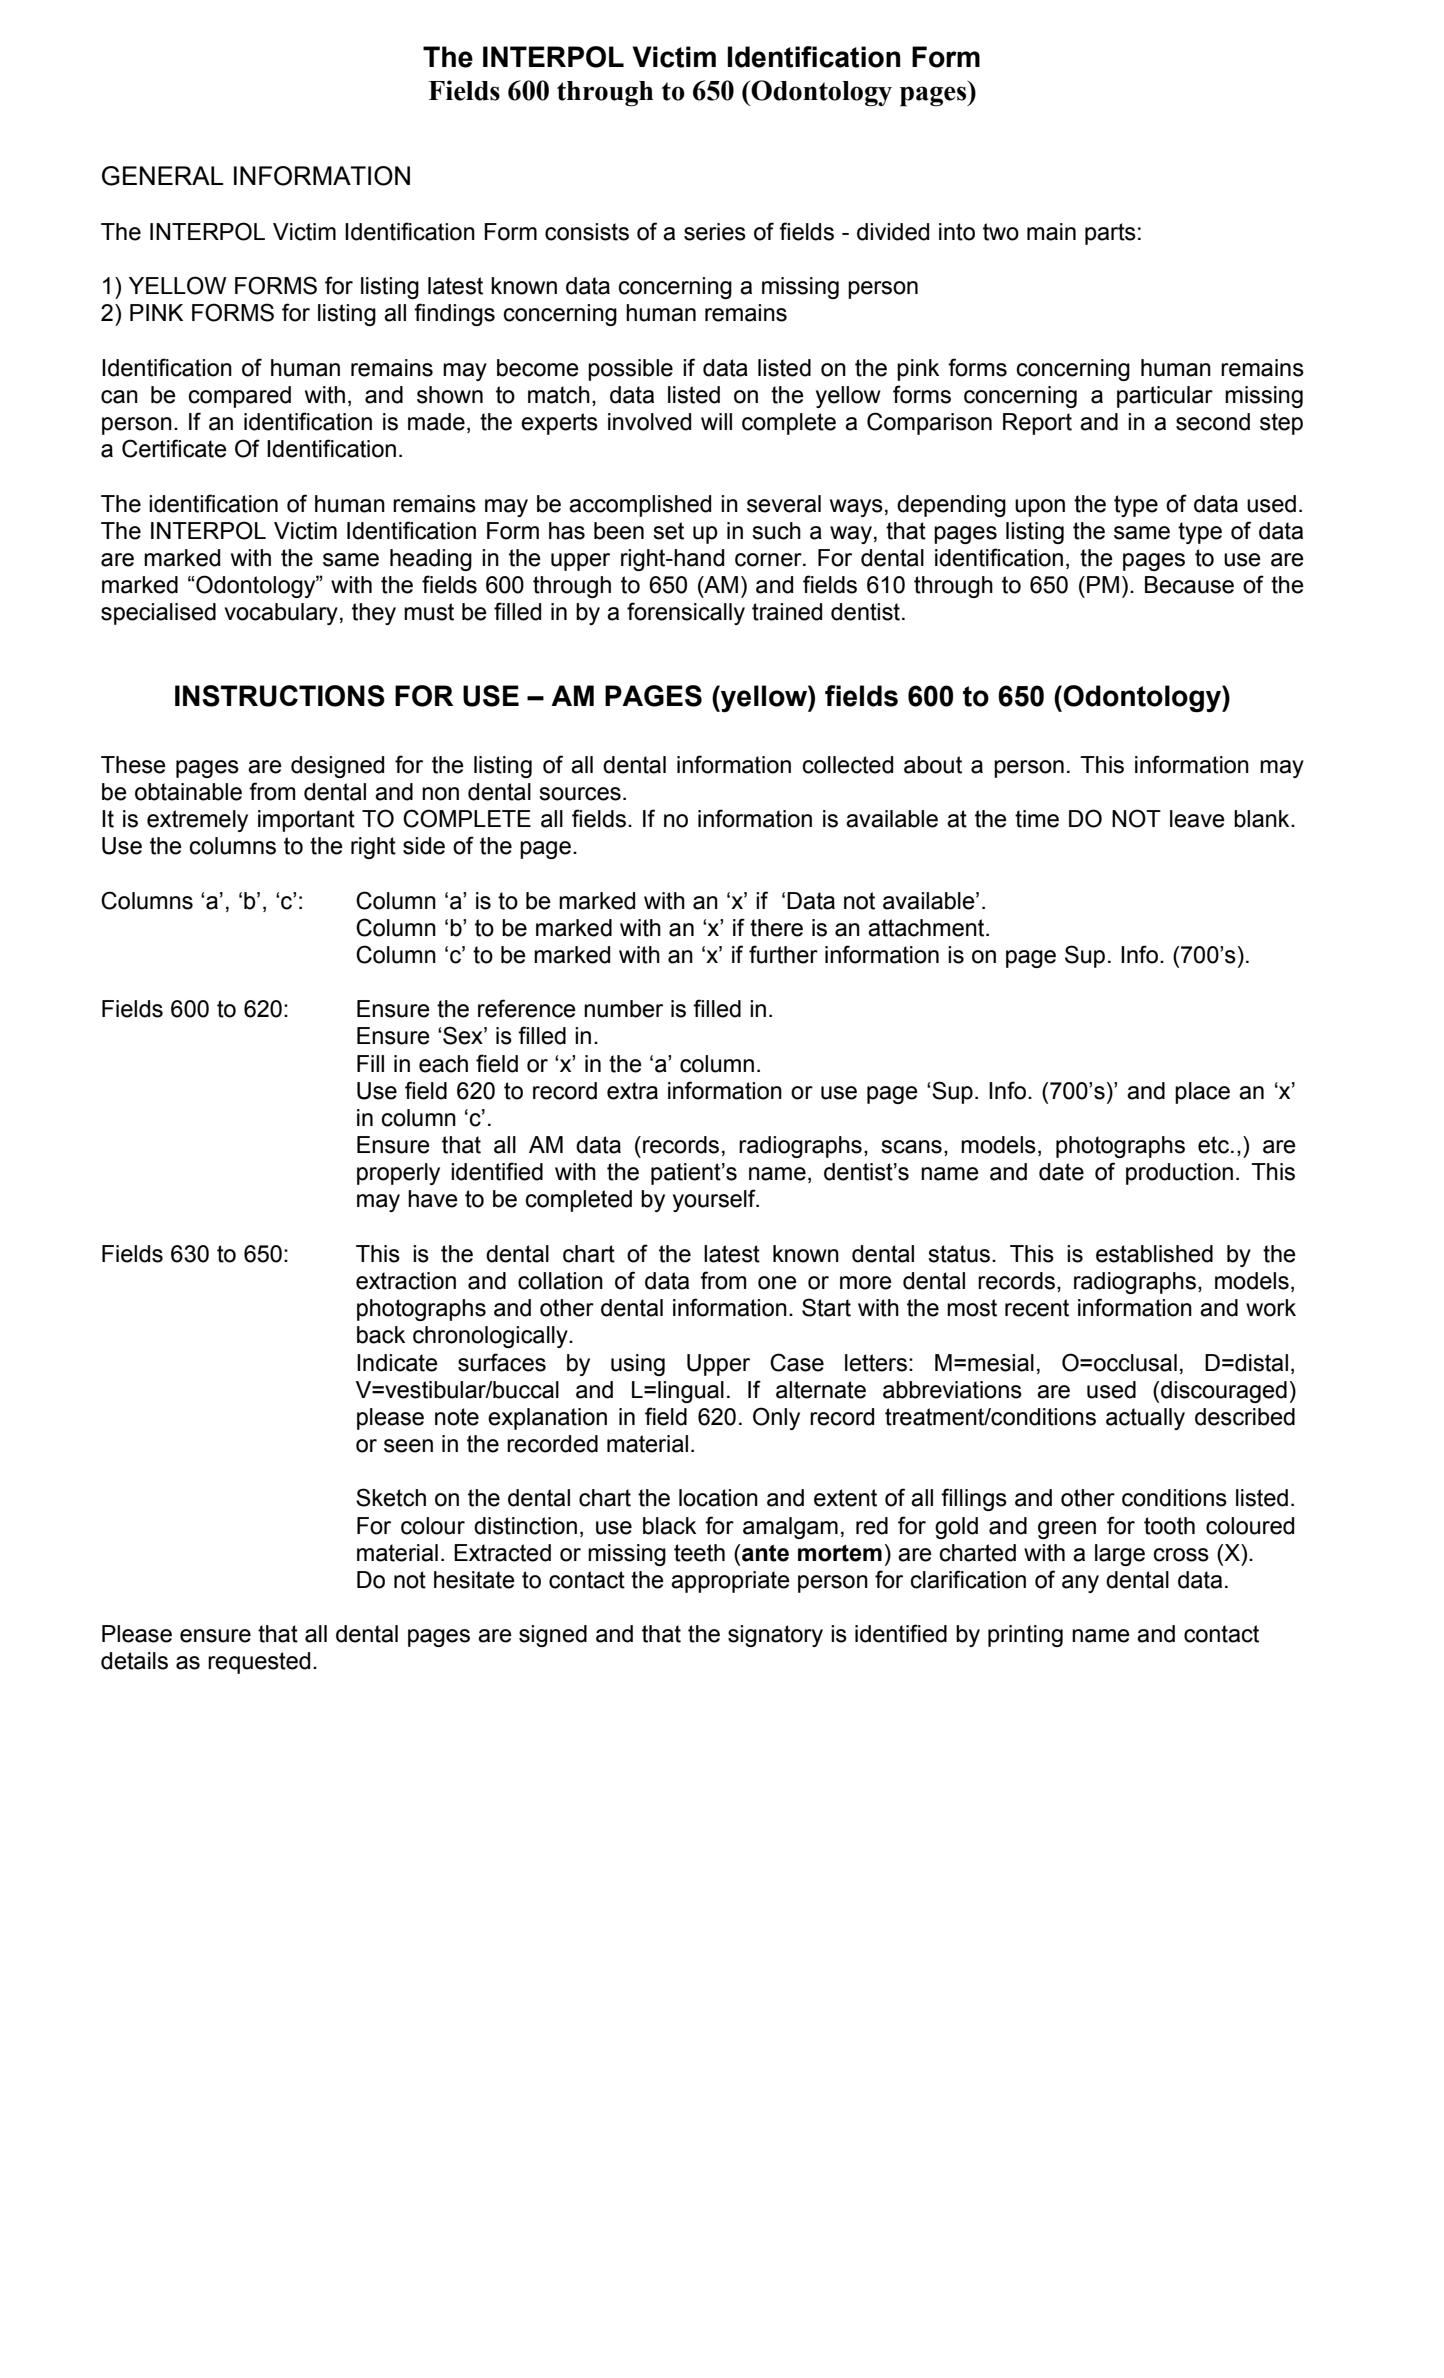  What do you see at coordinates (1110, 234) in the image?
I see `parts` at bounding box center [1110, 234].
